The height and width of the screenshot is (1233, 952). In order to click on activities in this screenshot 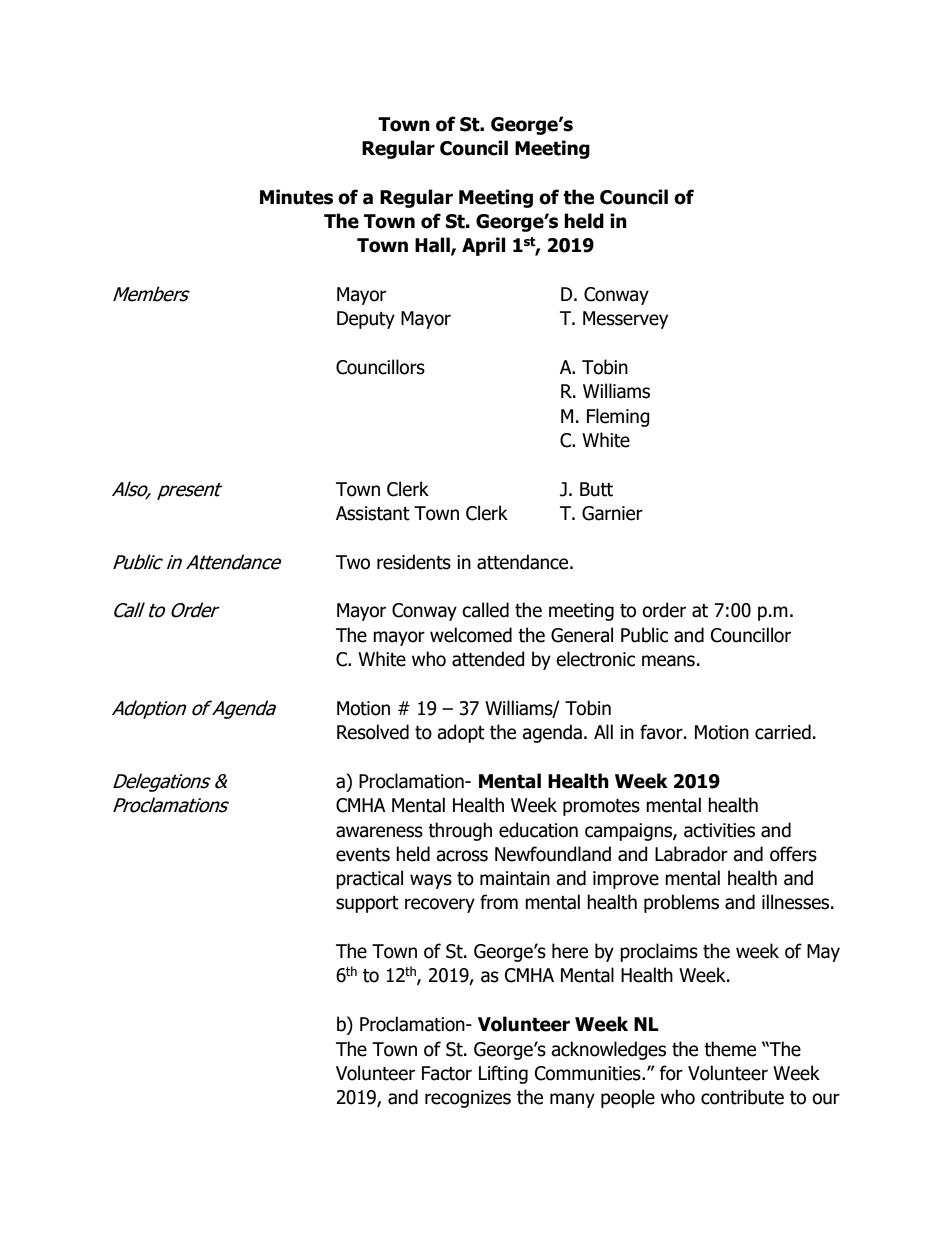, I will do `click(719, 830)`.
